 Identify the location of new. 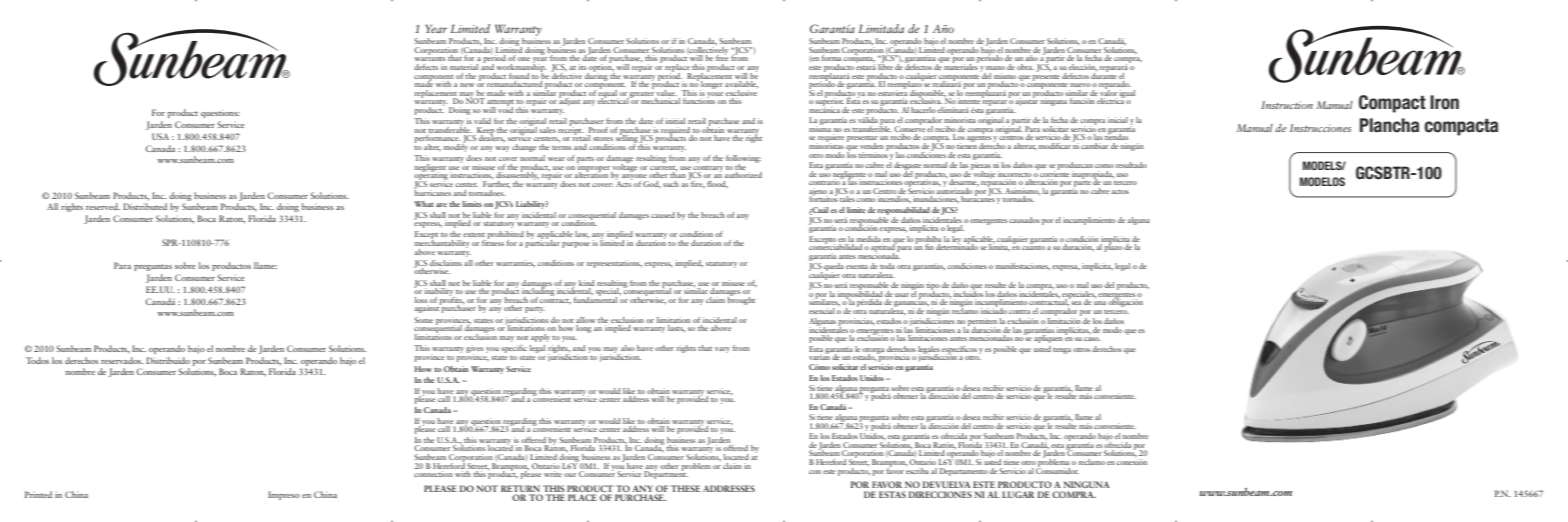
(467, 85).
